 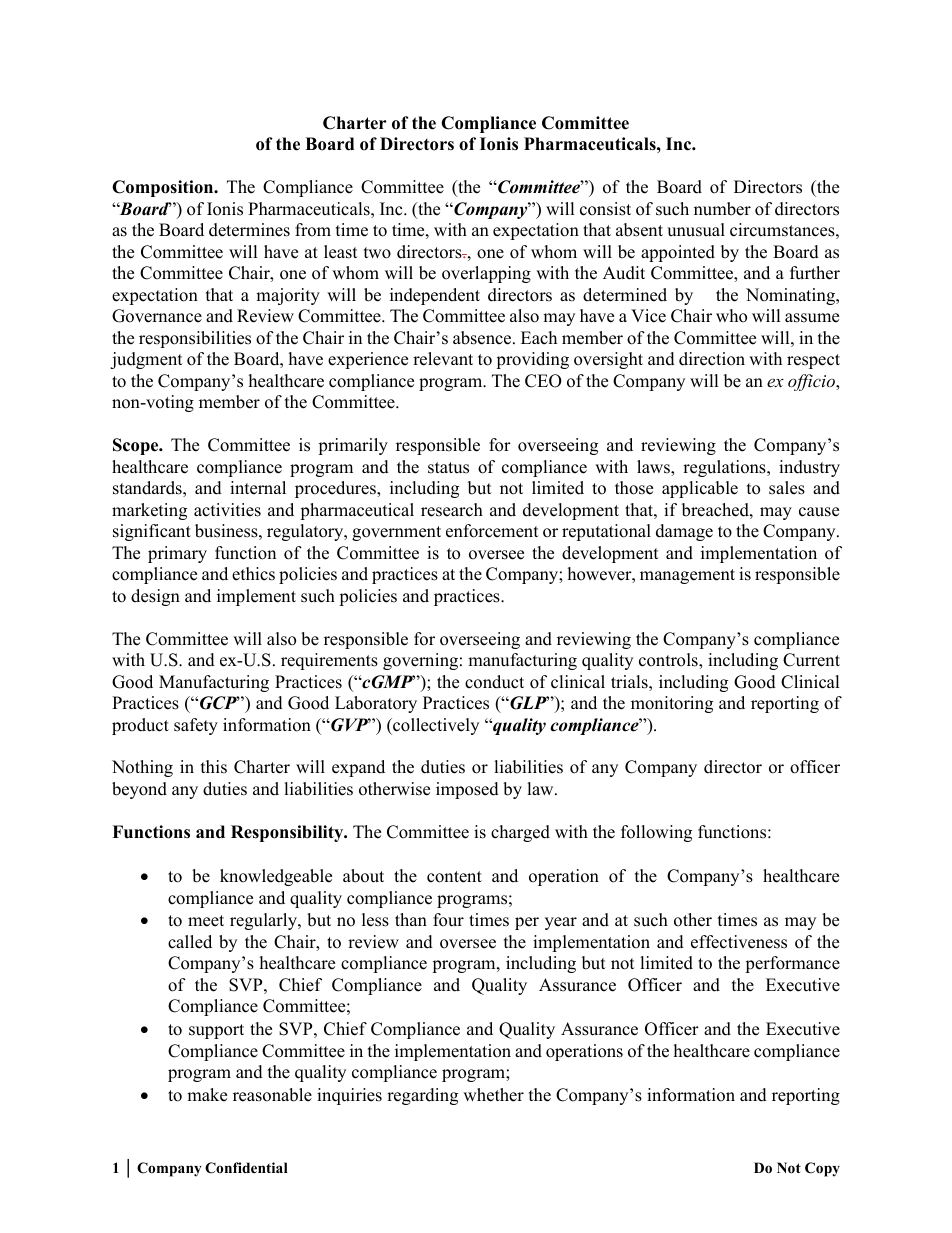 What do you see at coordinates (722, 209) in the document?
I see `number` at bounding box center [722, 209].
